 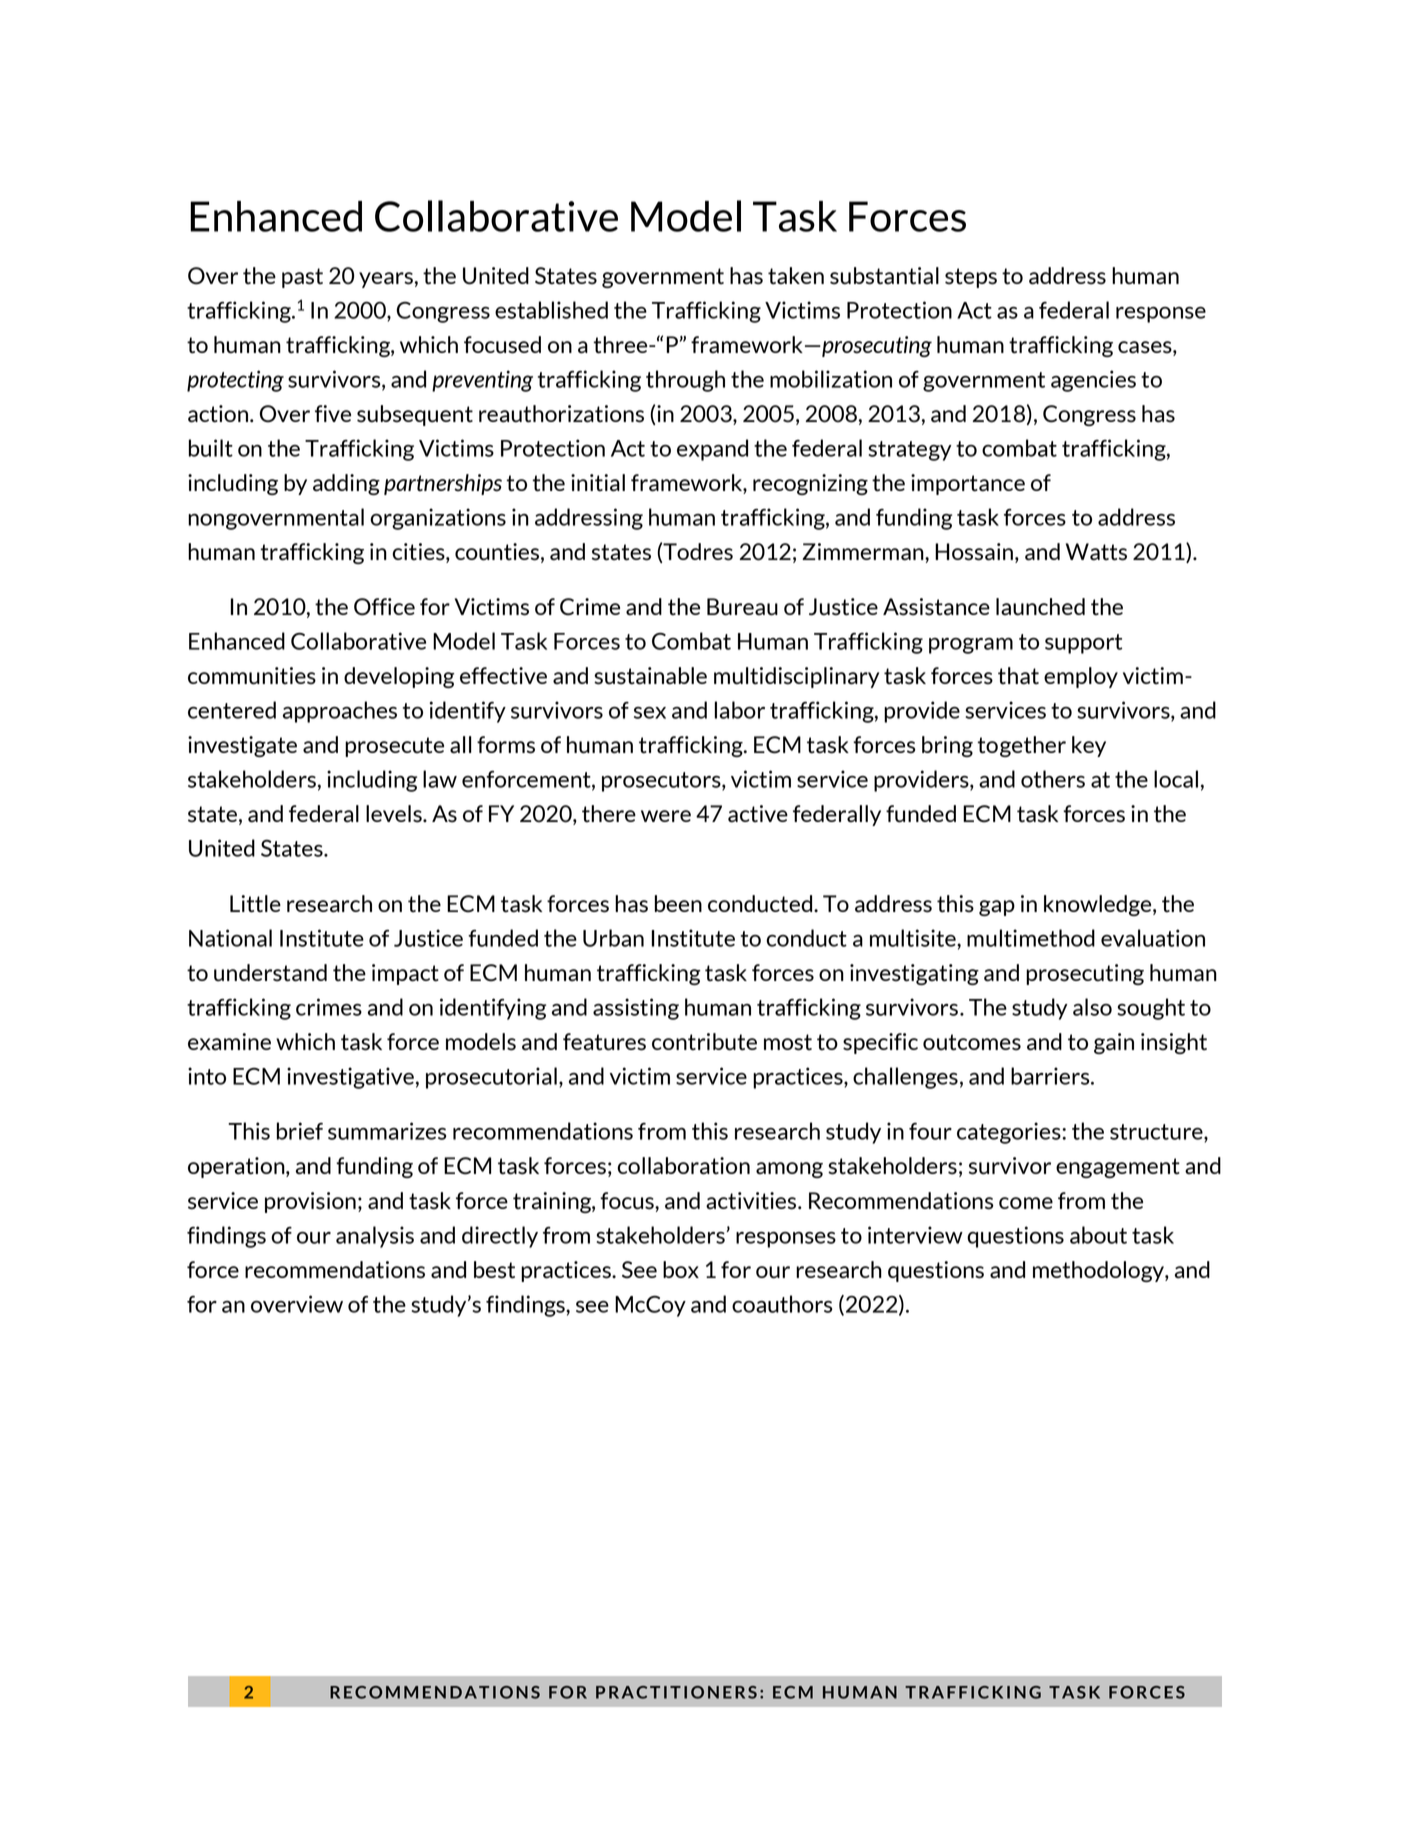 I want to click on understand, so click(x=270, y=973).
